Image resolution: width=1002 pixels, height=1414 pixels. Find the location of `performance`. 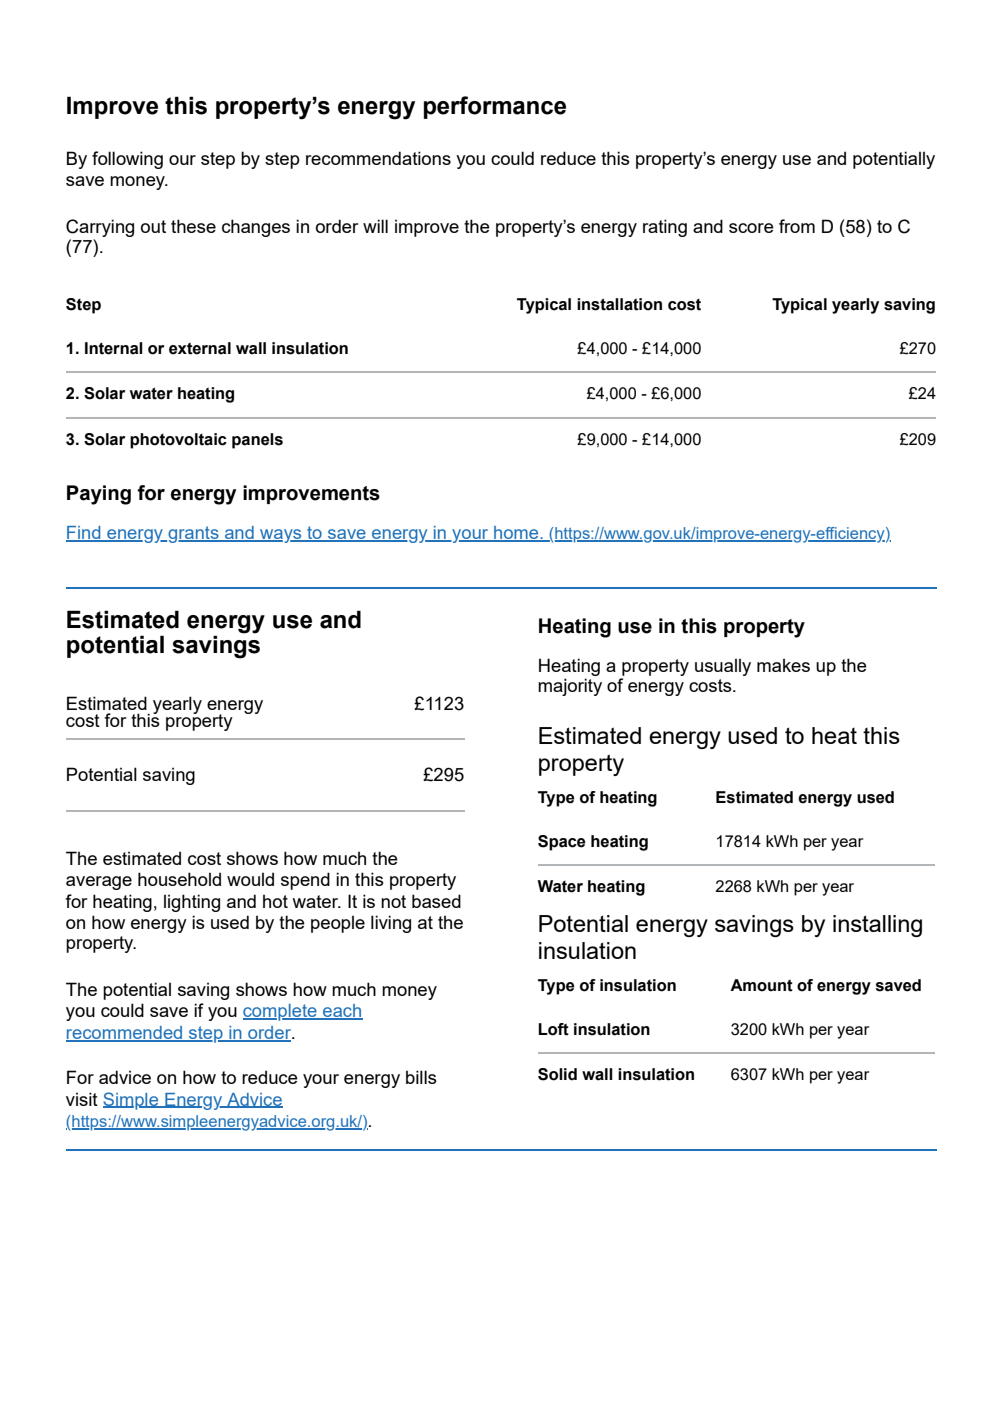

performance is located at coordinates (495, 107).
